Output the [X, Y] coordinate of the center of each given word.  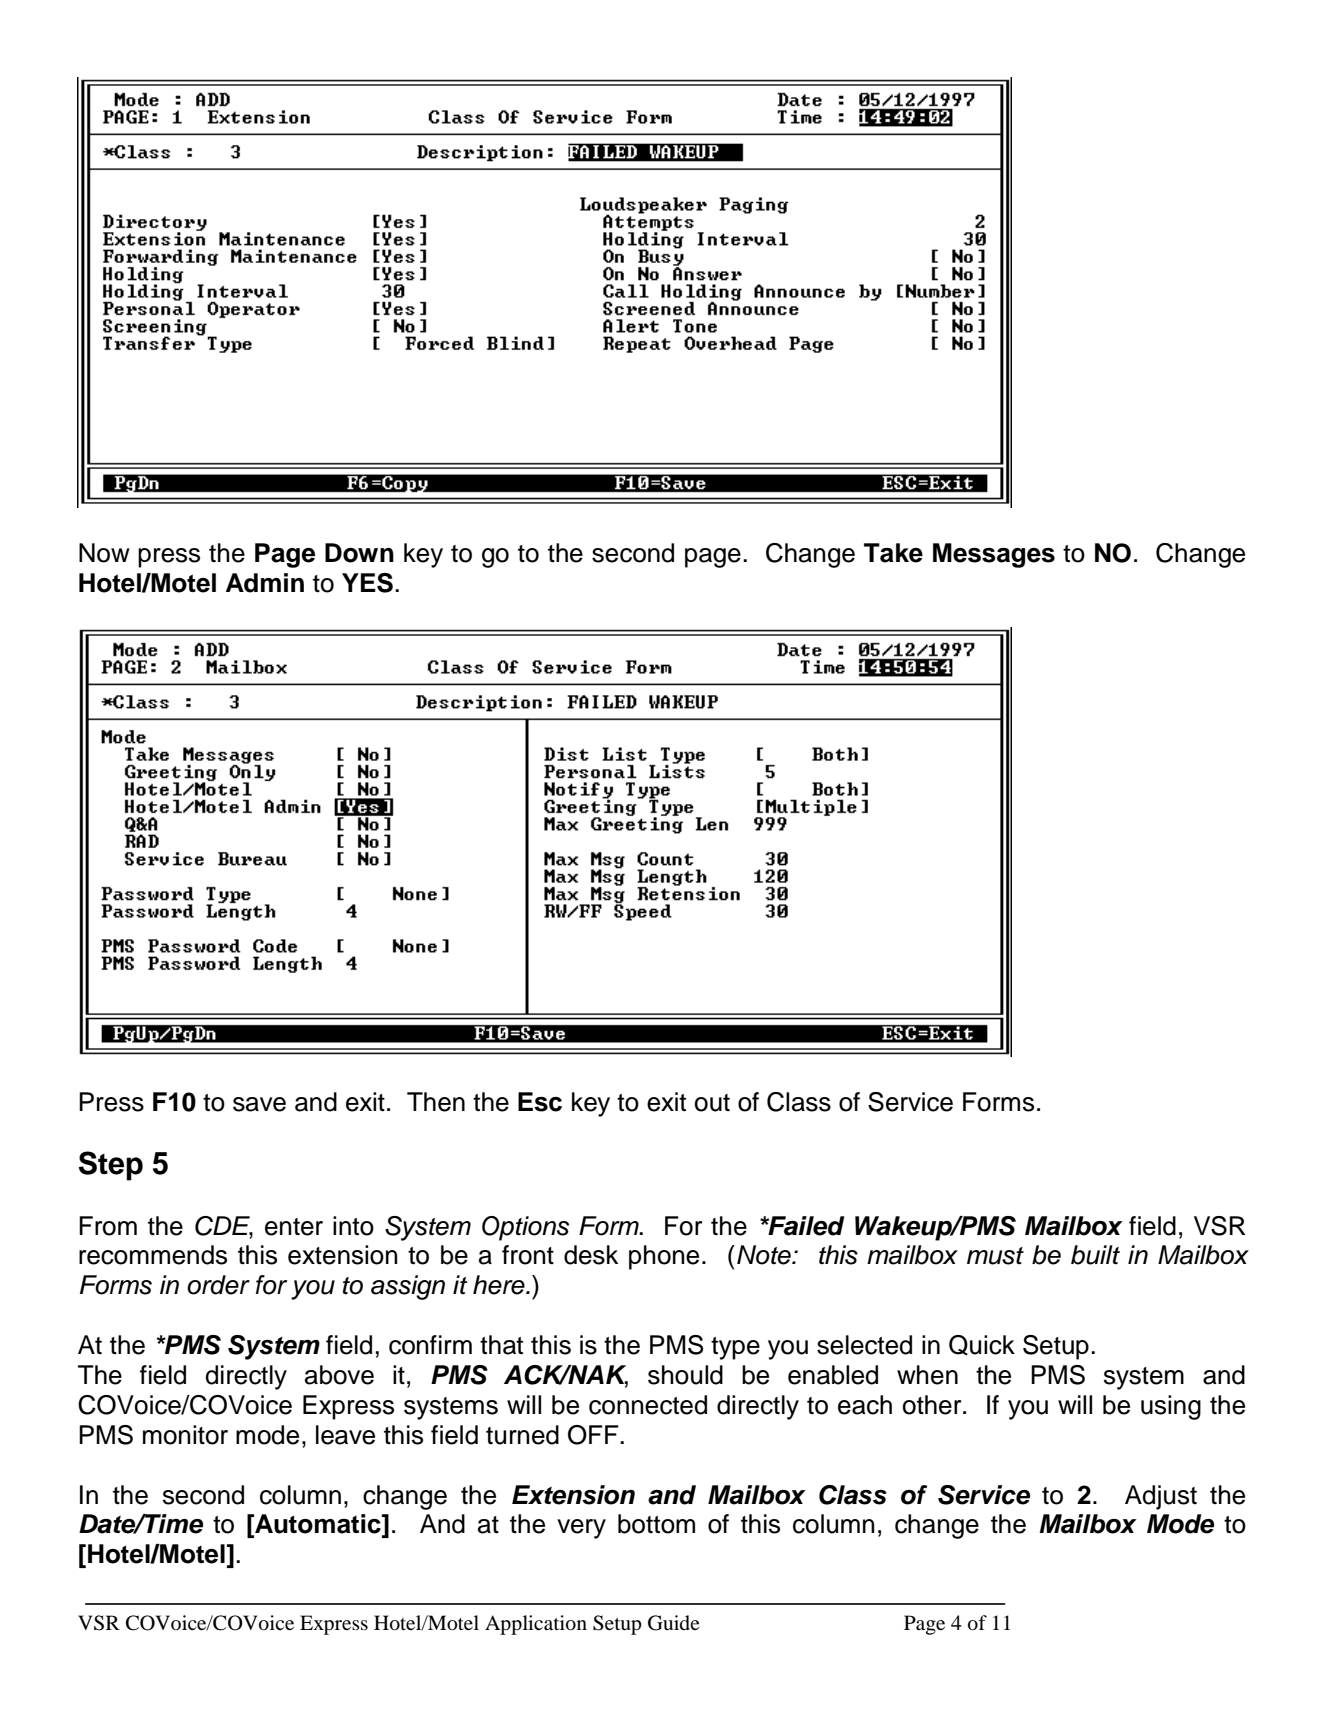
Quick [982, 1345]
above [339, 1375]
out [712, 1103]
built [1095, 1255]
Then [436, 1102]
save [259, 1104]
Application [536, 1625]
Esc [540, 1102]
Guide [674, 1623]
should [685, 1375]
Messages [994, 555]
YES [367, 583]
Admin [265, 583]
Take [893, 553]
